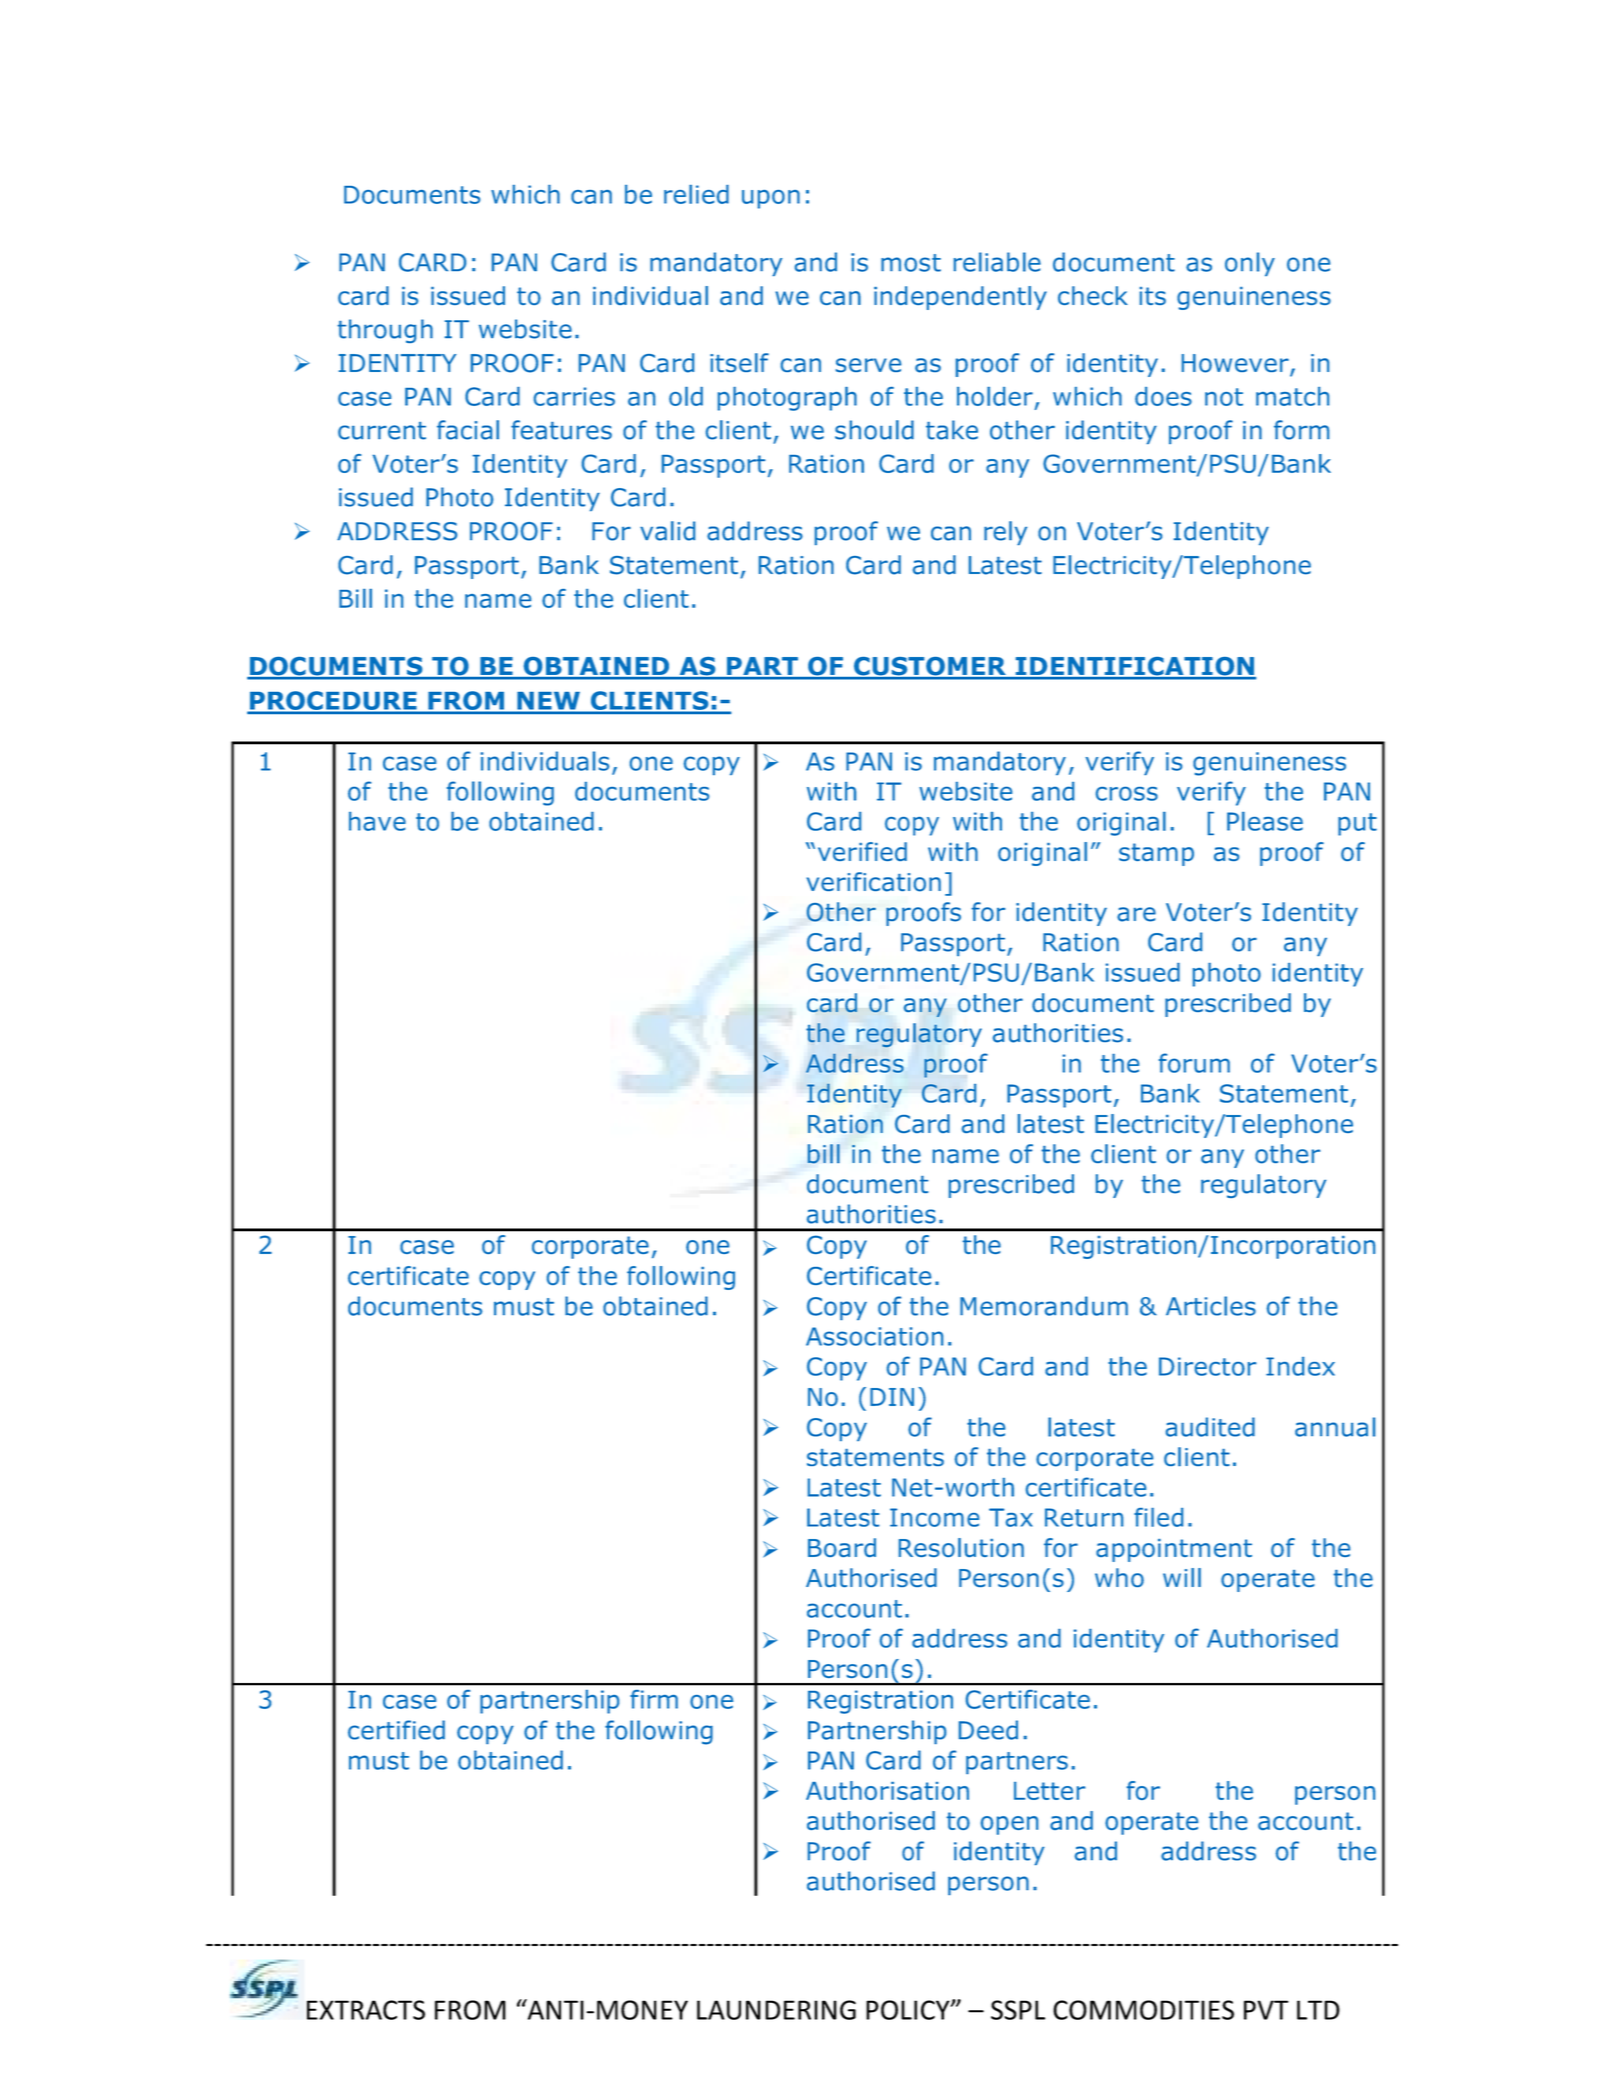 This screenshot has height=2090, width=1615. Describe the element at coordinates (874, 882) in the screenshot. I see `verification` at that location.
